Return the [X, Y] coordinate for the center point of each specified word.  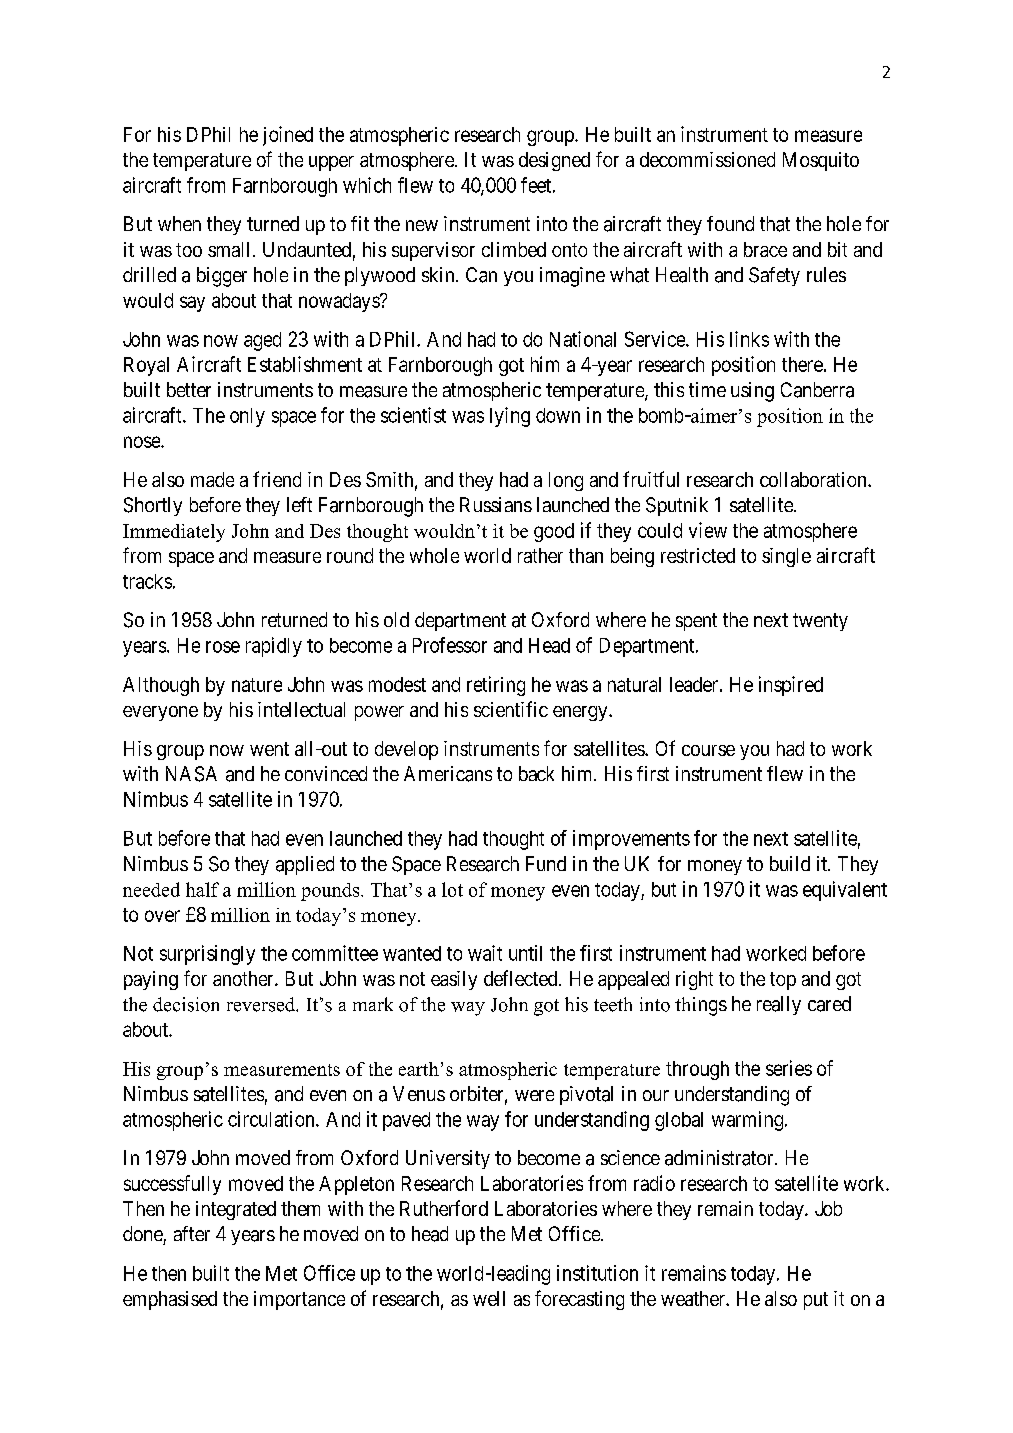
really [779, 1005]
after [192, 1233]
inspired [791, 686]
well [489, 1298]
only [247, 417]
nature [257, 685]
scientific [511, 709]
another [244, 978]
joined [288, 136]
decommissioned [707, 159]
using [752, 392]
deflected [522, 978]
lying [510, 417]
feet [536, 185]
